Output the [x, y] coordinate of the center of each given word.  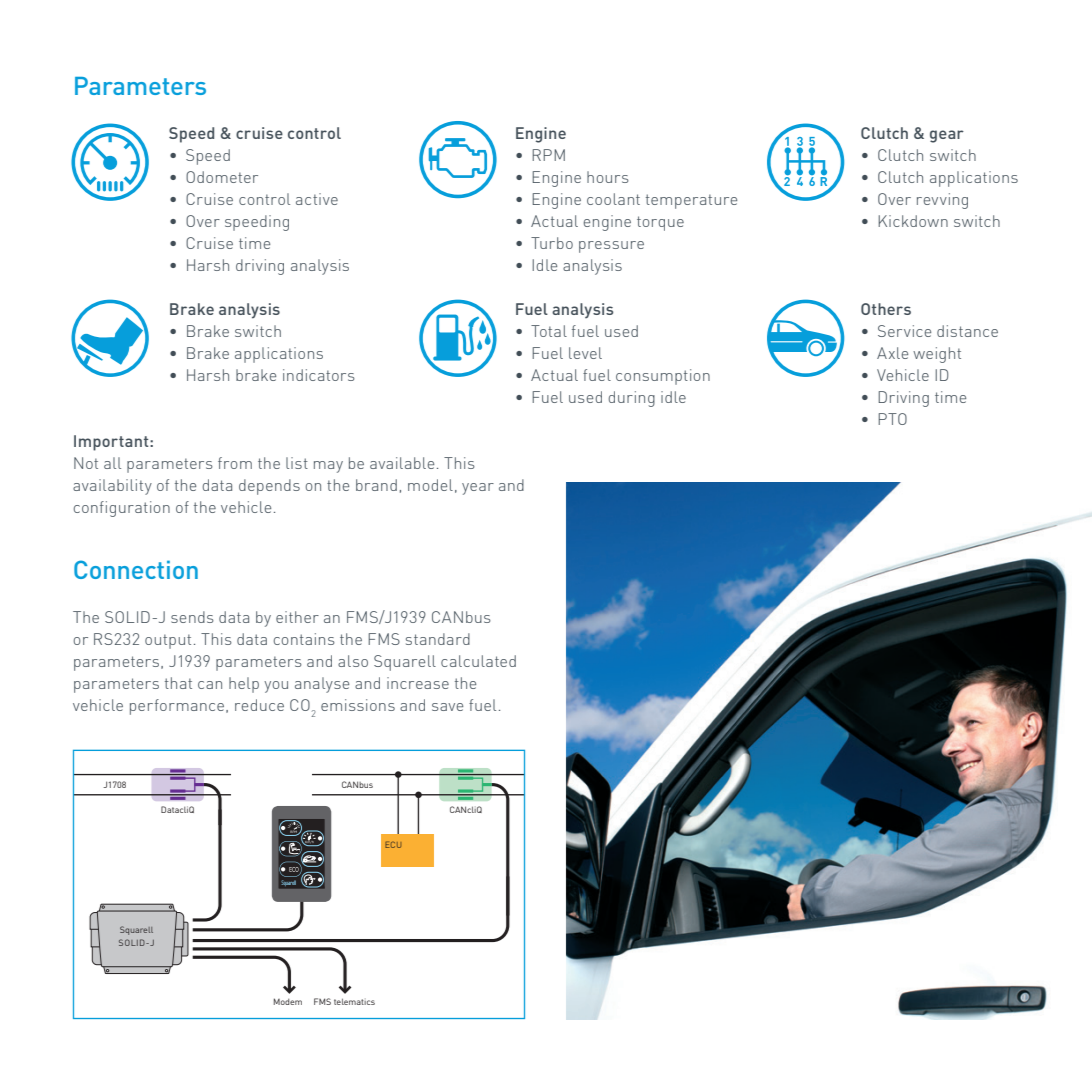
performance [177, 707]
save [447, 707]
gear [947, 136]
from [235, 463]
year [478, 489]
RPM [548, 155]
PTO [892, 419]
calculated [478, 661]
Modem [288, 1001]
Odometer [222, 177]
